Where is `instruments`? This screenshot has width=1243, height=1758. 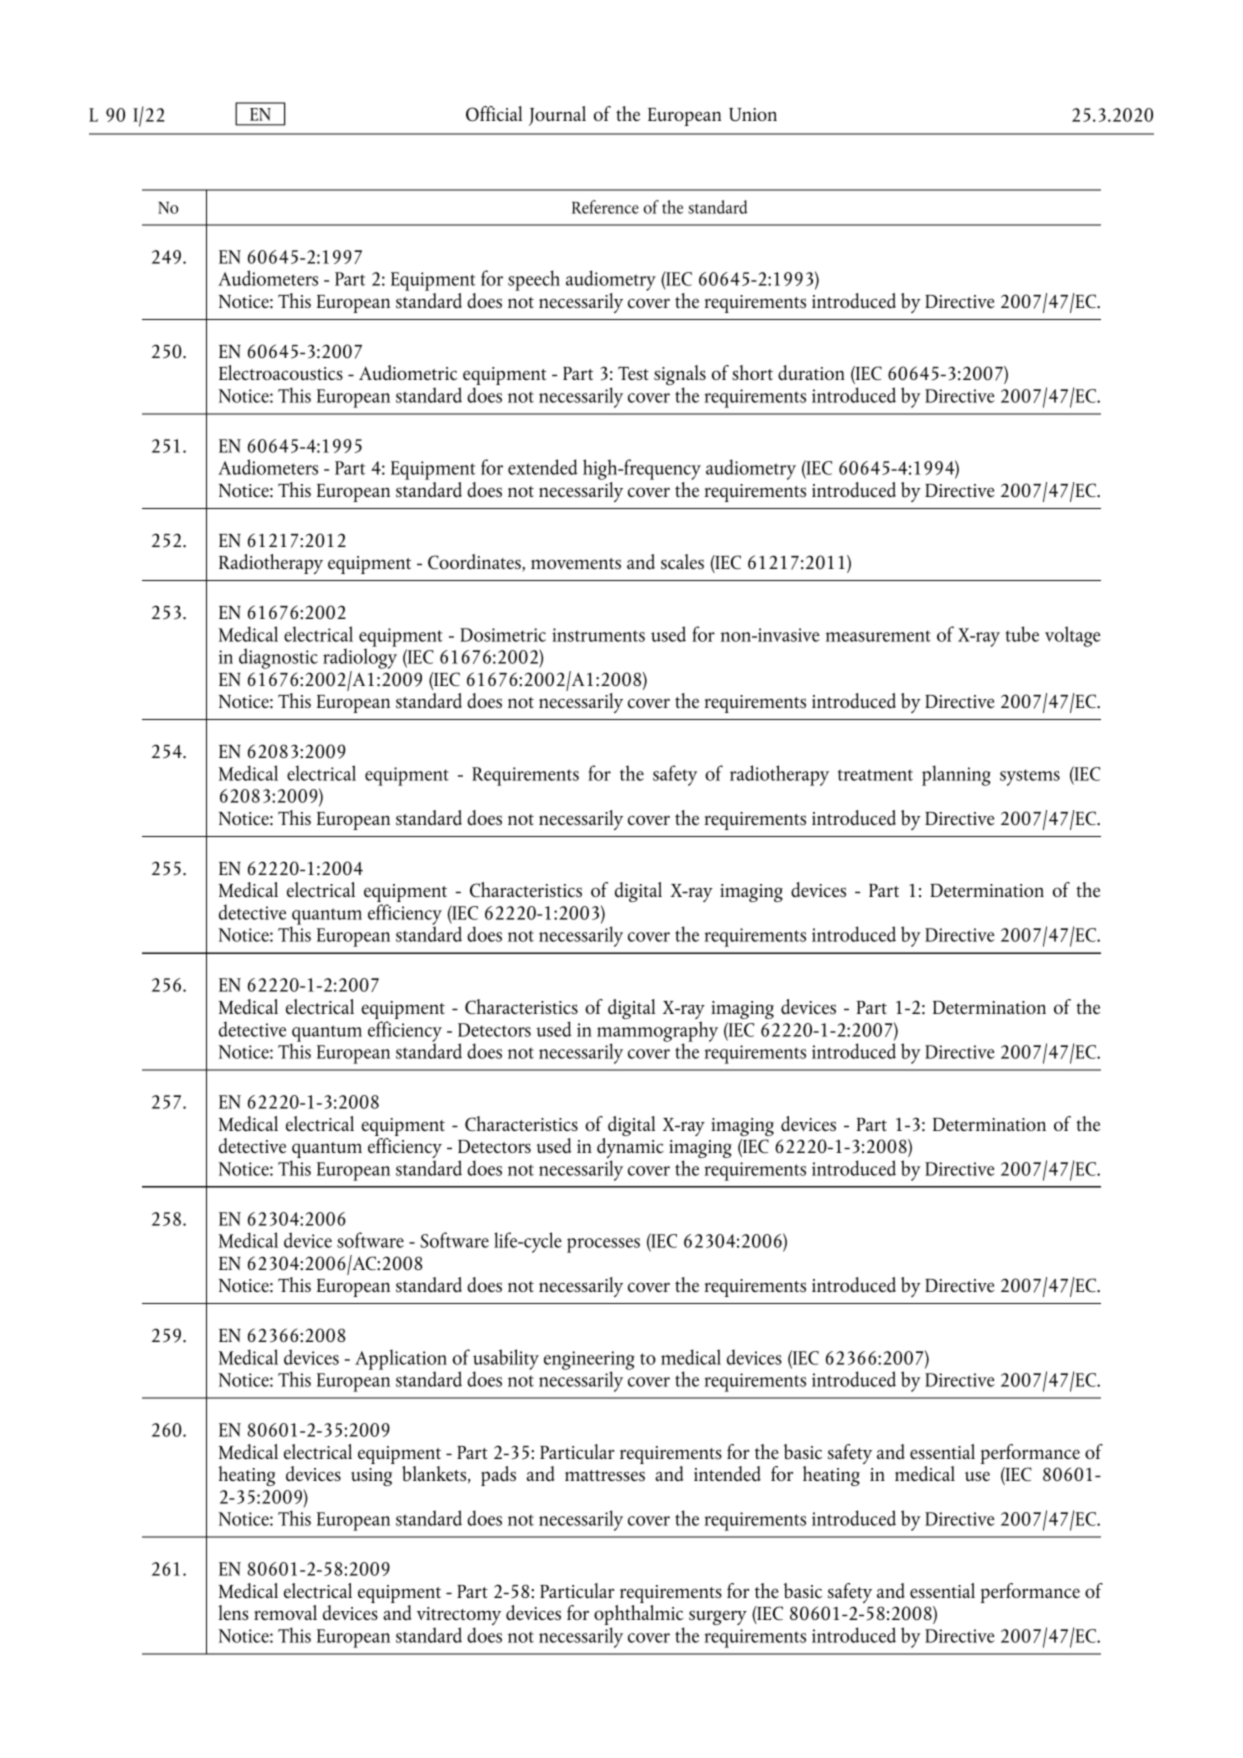
instruments is located at coordinates (598, 635).
